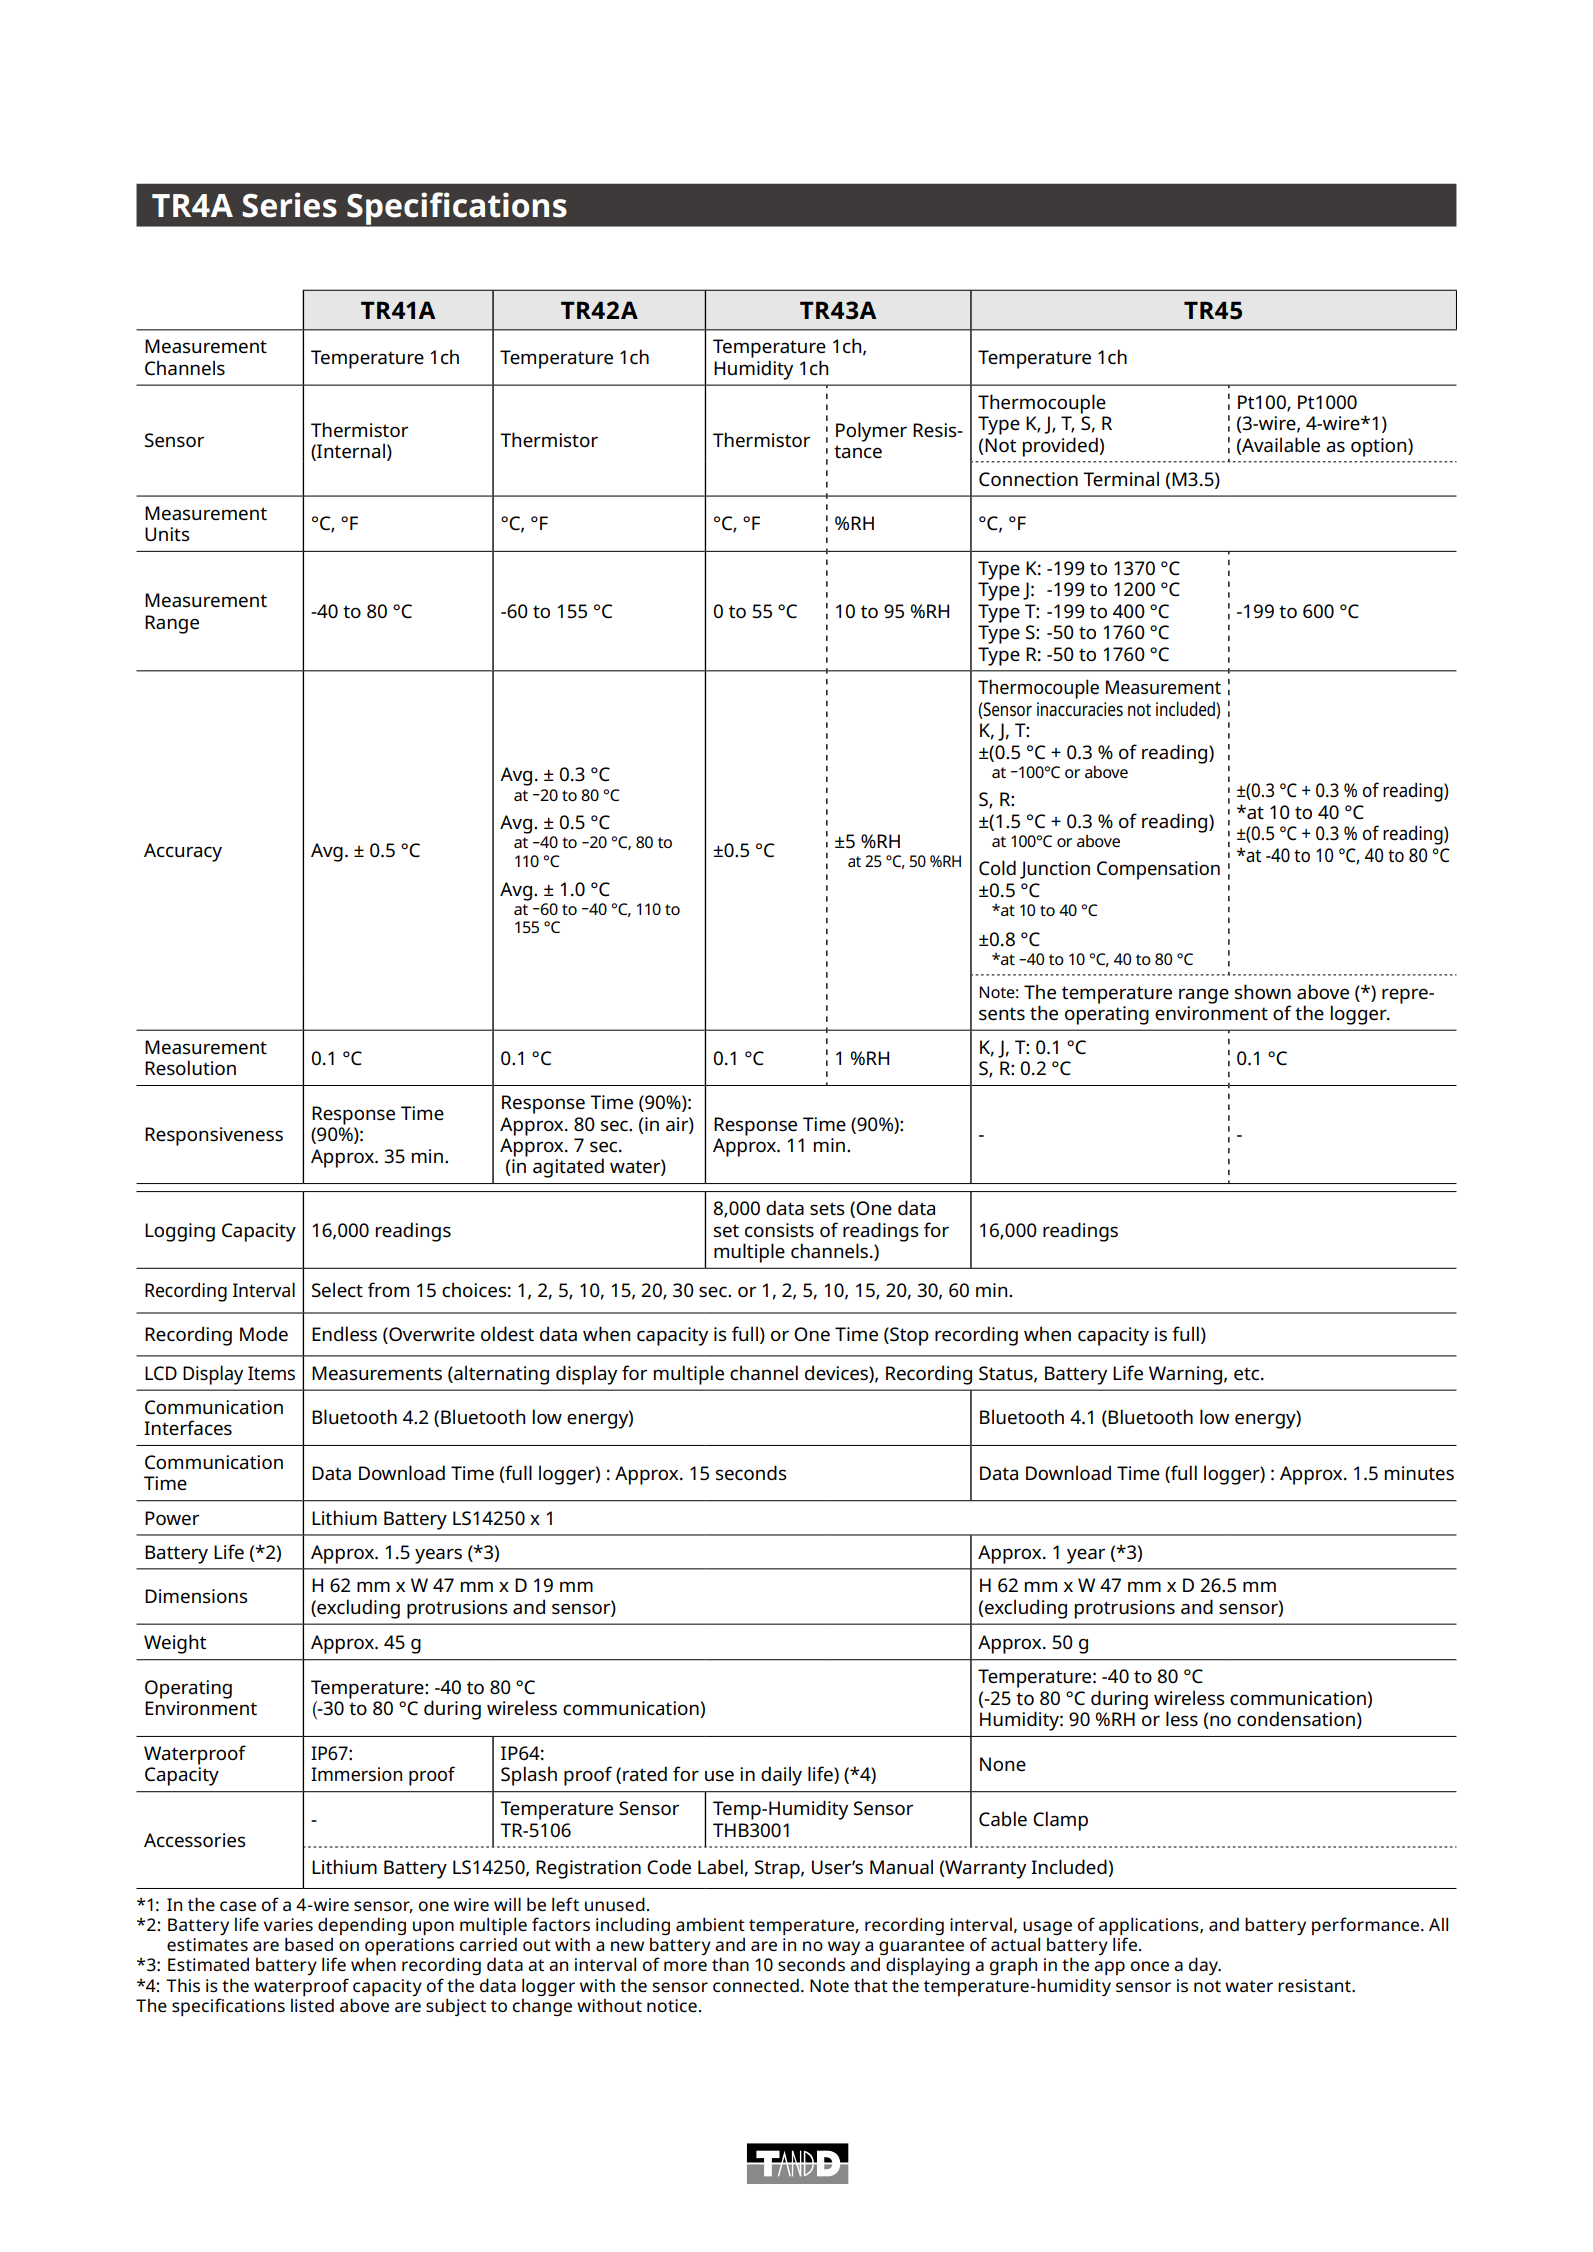 This image has height=2252, width=1593. I want to click on Compensation, so click(1158, 870).
